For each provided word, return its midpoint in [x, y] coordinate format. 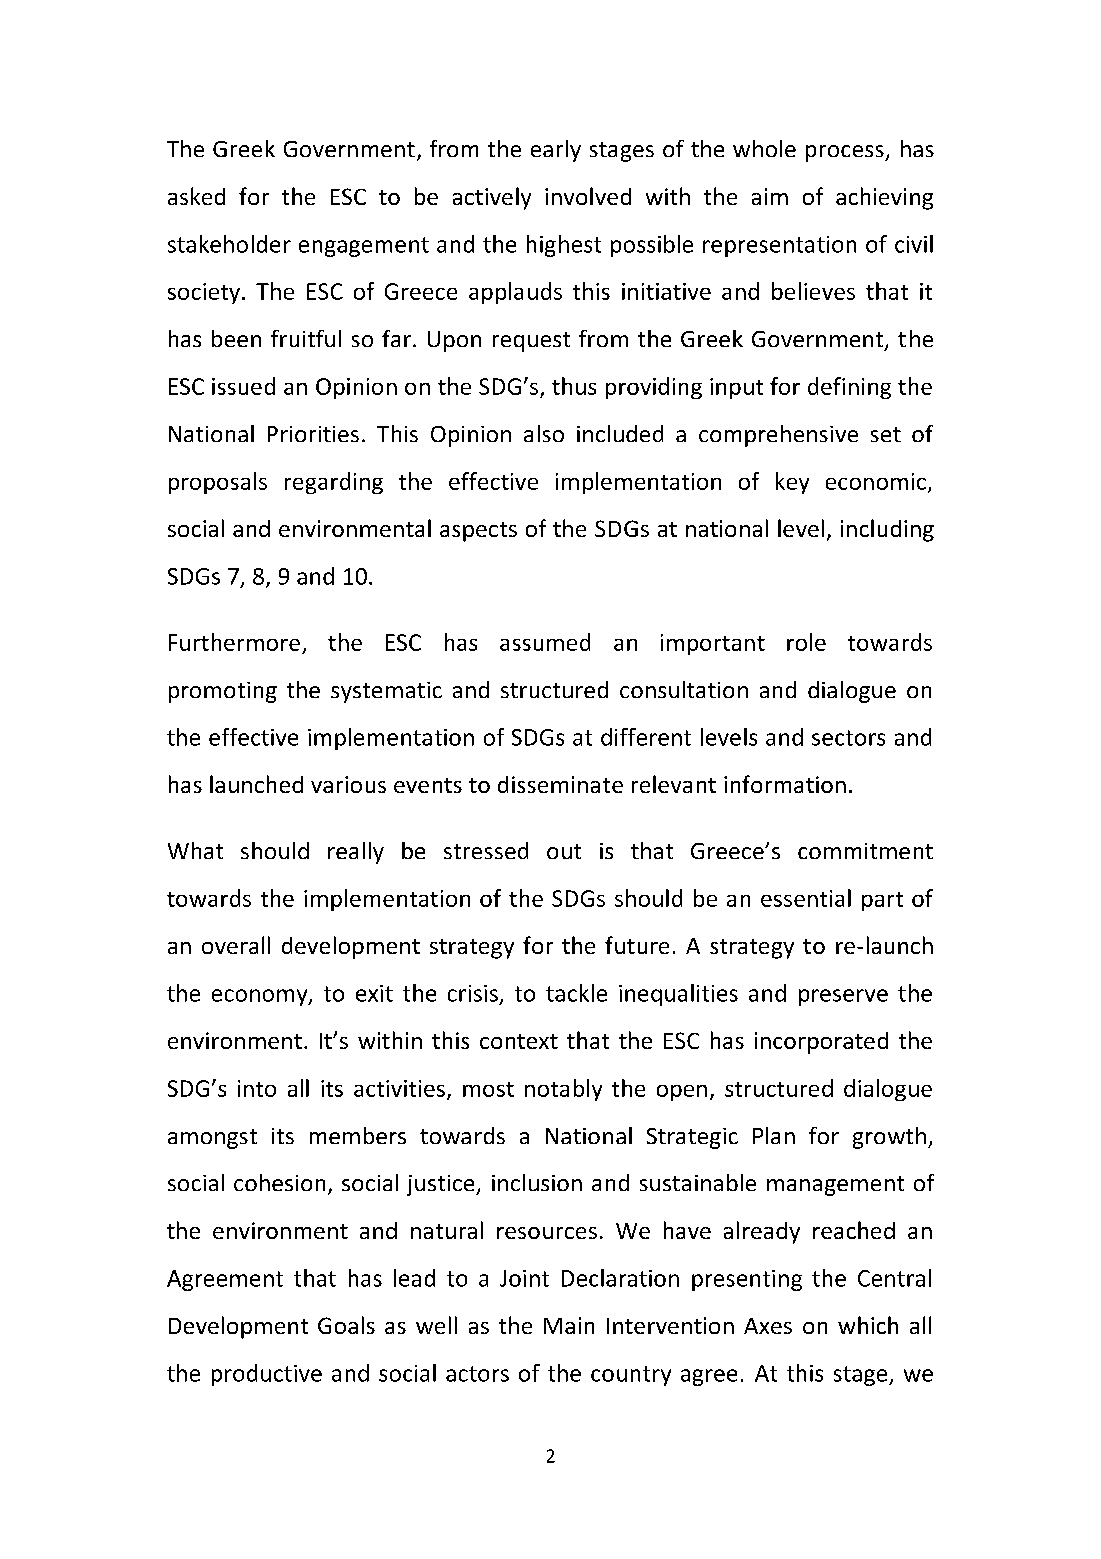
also [544, 433]
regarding [334, 483]
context [519, 1041]
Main [569, 1325]
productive [267, 1375]
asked [196, 196]
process [846, 153]
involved [588, 196]
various [348, 784]
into [257, 1088]
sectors [848, 738]
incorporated [821, 1043]
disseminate [560, 784]
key [792, 483]
